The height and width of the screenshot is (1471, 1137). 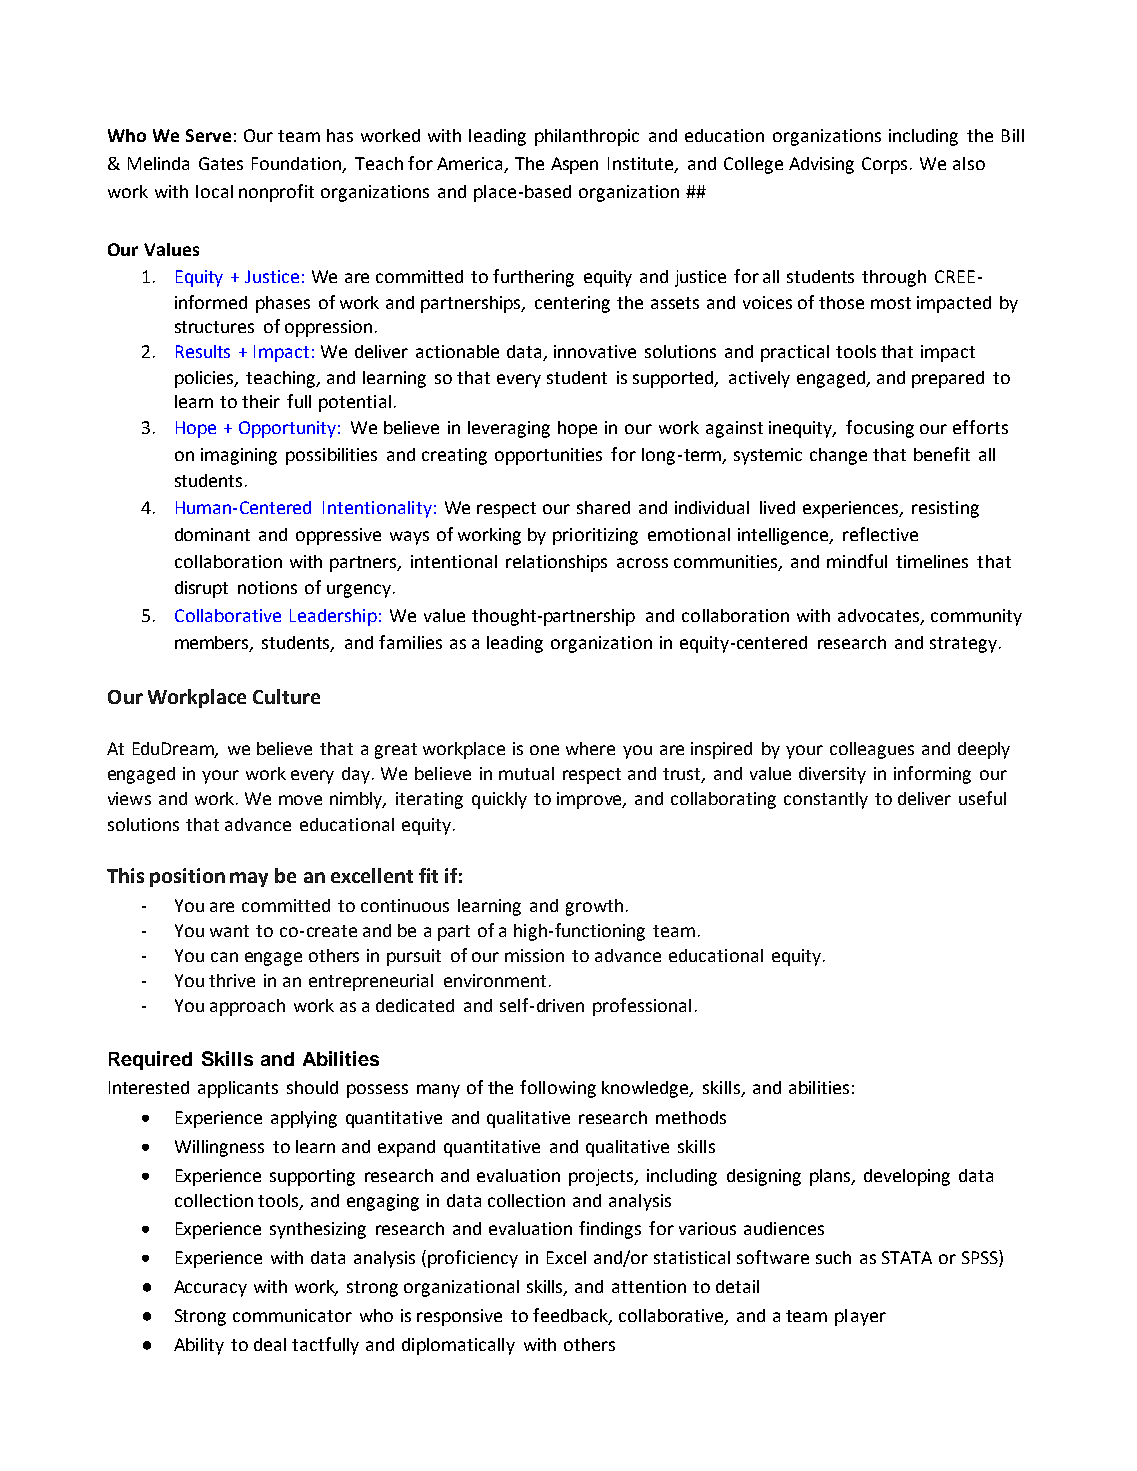 I want to click on Gates, so click(x=221, y=163).
